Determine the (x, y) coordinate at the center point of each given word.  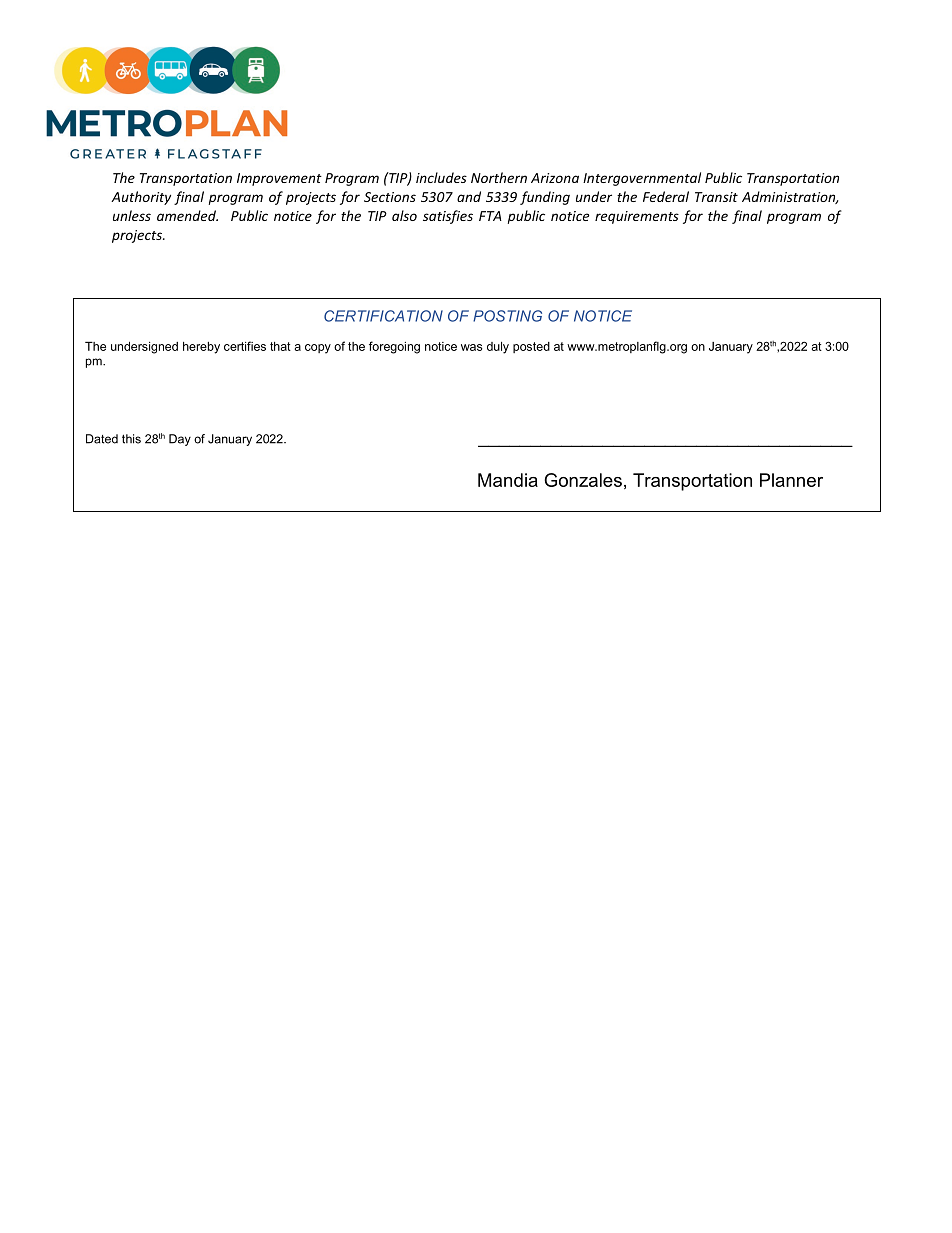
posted (531, 347)
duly (498, 347)
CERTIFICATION (383, 316)
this (131, 439)
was (472, 347)
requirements (637, 217)
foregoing (394, 347)
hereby (201, 348)
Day (180, 440)
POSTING (507, 316)
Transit (716, 197)
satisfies (448, 217)
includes (441, 177)
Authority (141, 198)
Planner (791, 480)
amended (187, 215)
